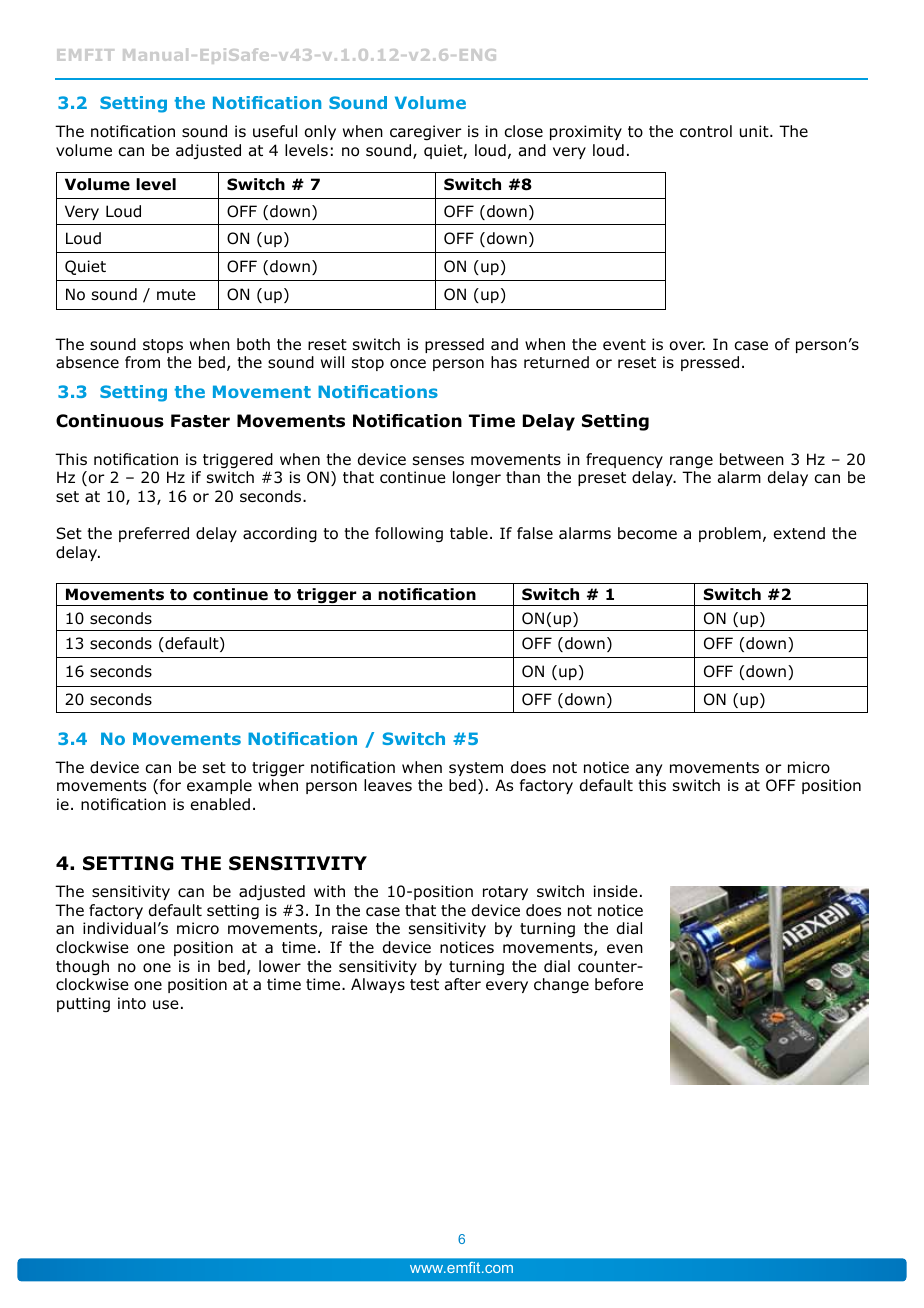 The width and height of the screenshot is (924, 1308). Describe the element at coordinates (275, 131) in the screenshot. I see `useful` at that location.
